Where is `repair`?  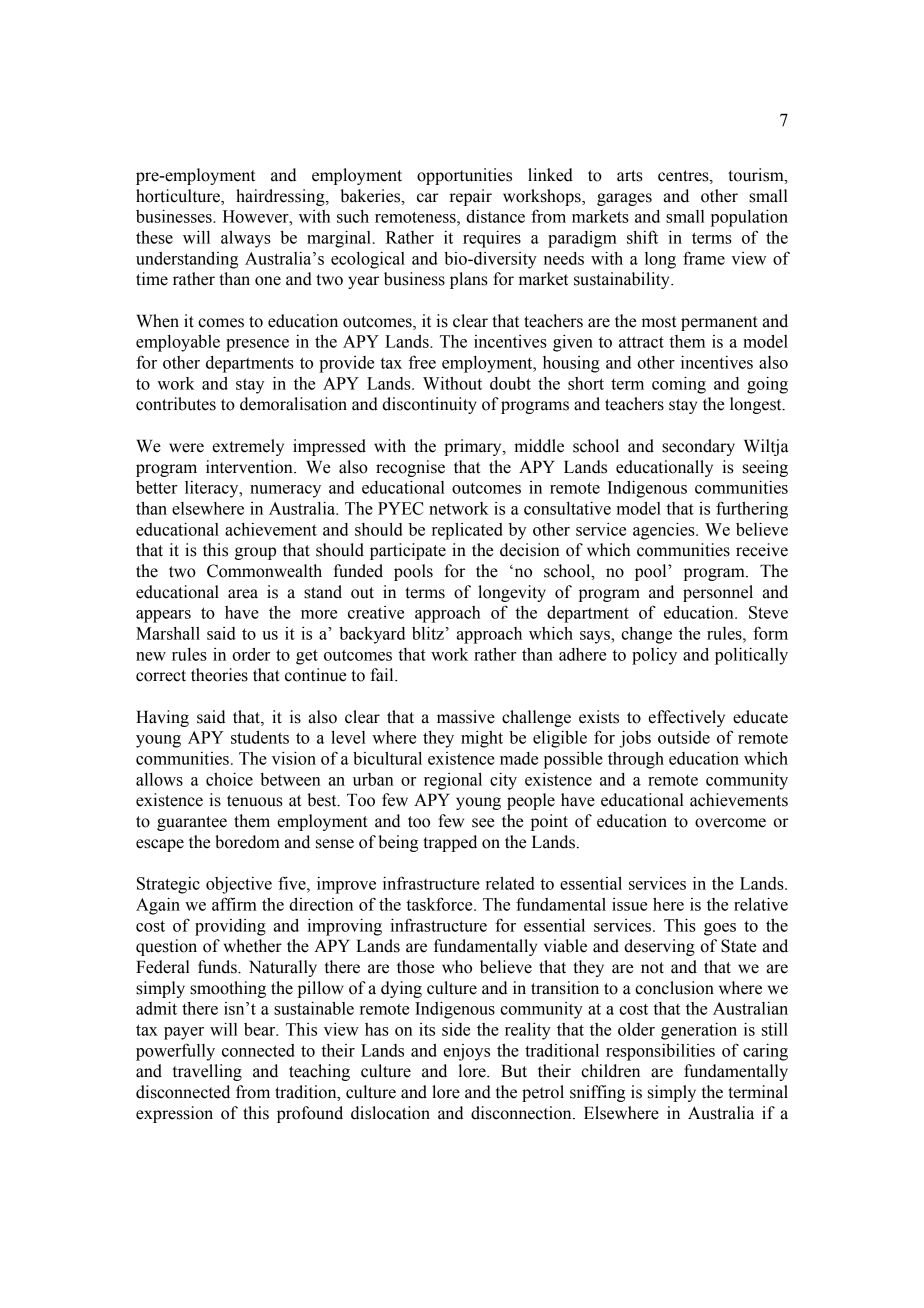 repair is located at coordinates (471, 197).
